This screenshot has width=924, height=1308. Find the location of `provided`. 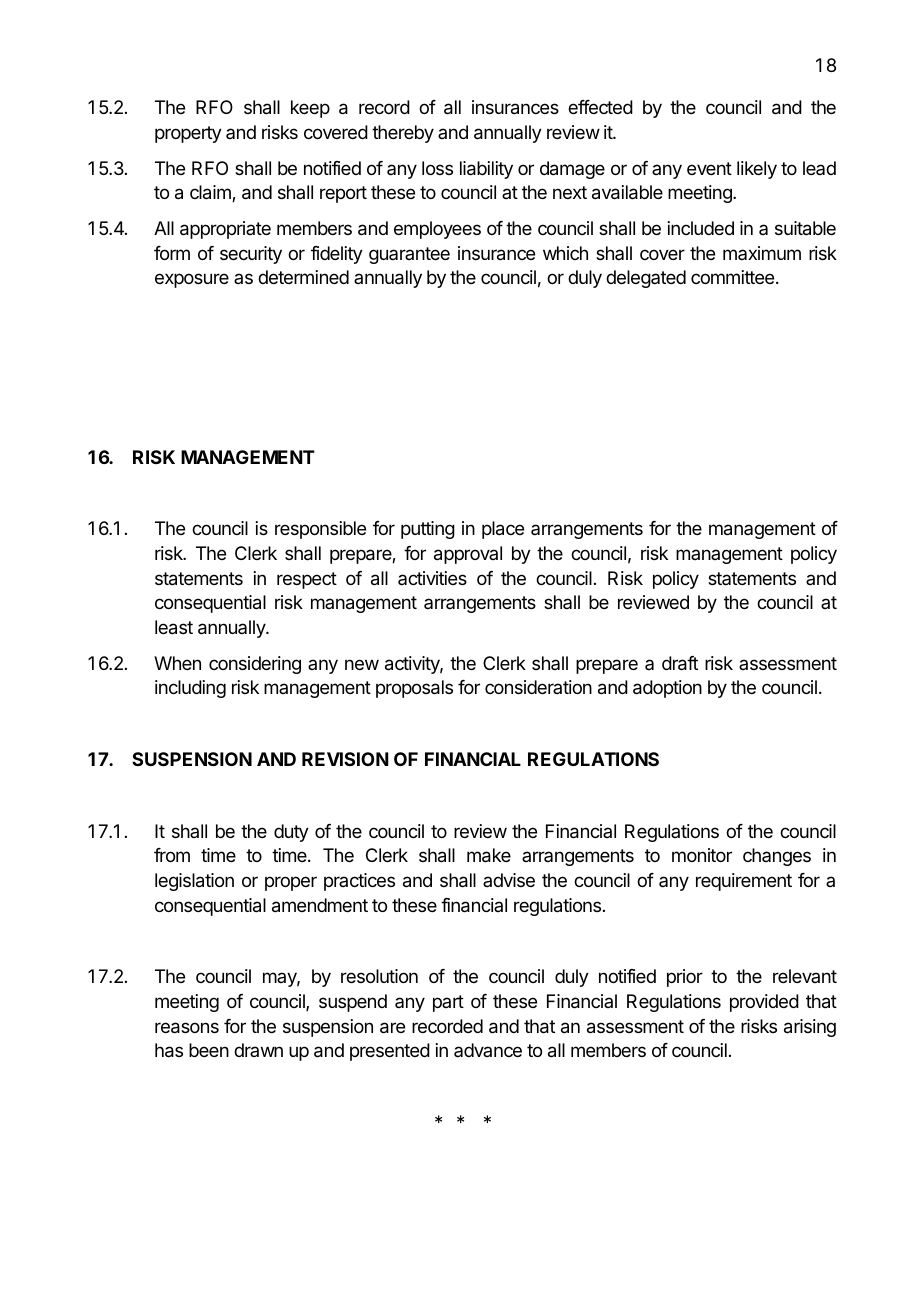

provided is located at coordinates (764, 1003).
